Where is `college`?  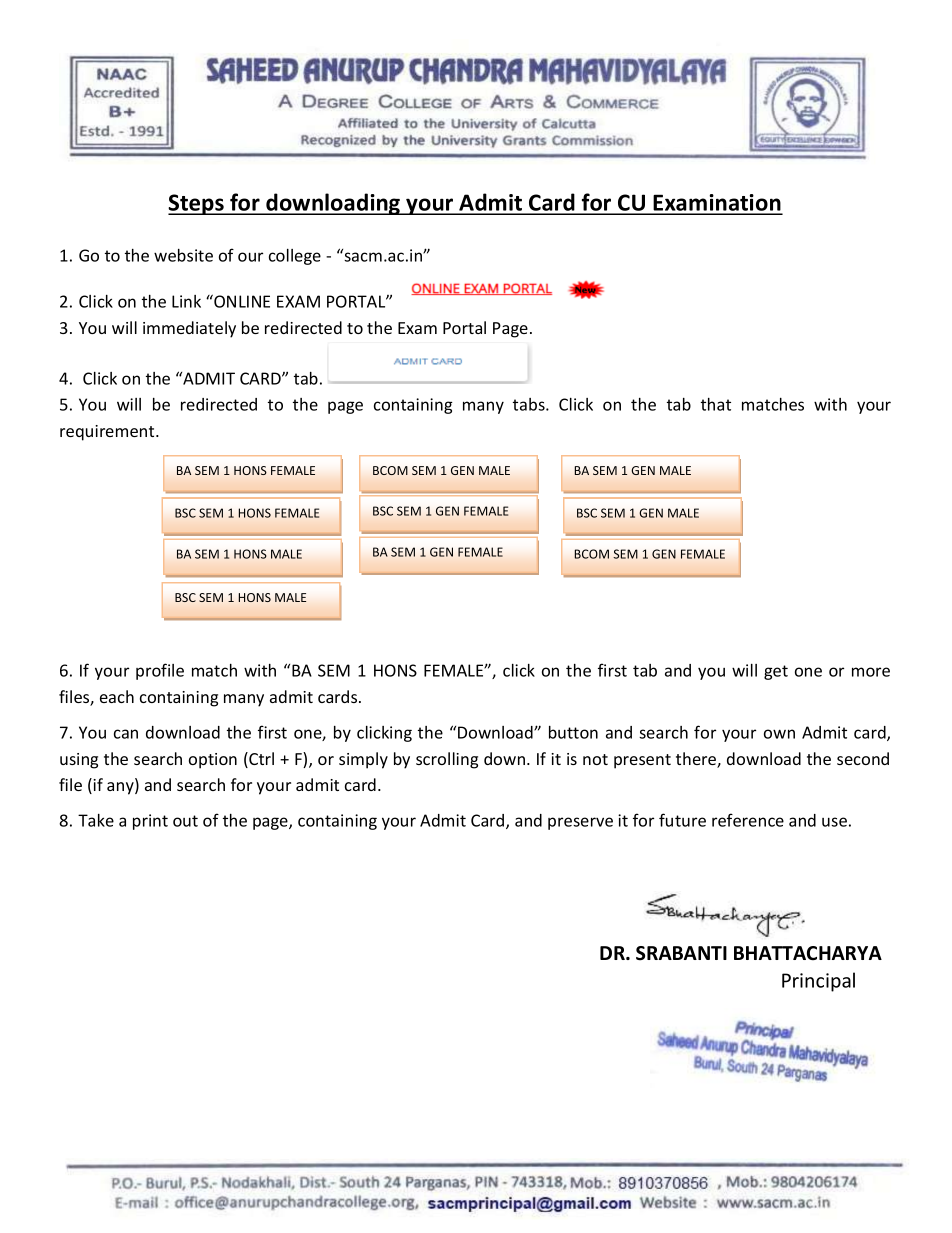 college is located at coordinates (295, 257).
